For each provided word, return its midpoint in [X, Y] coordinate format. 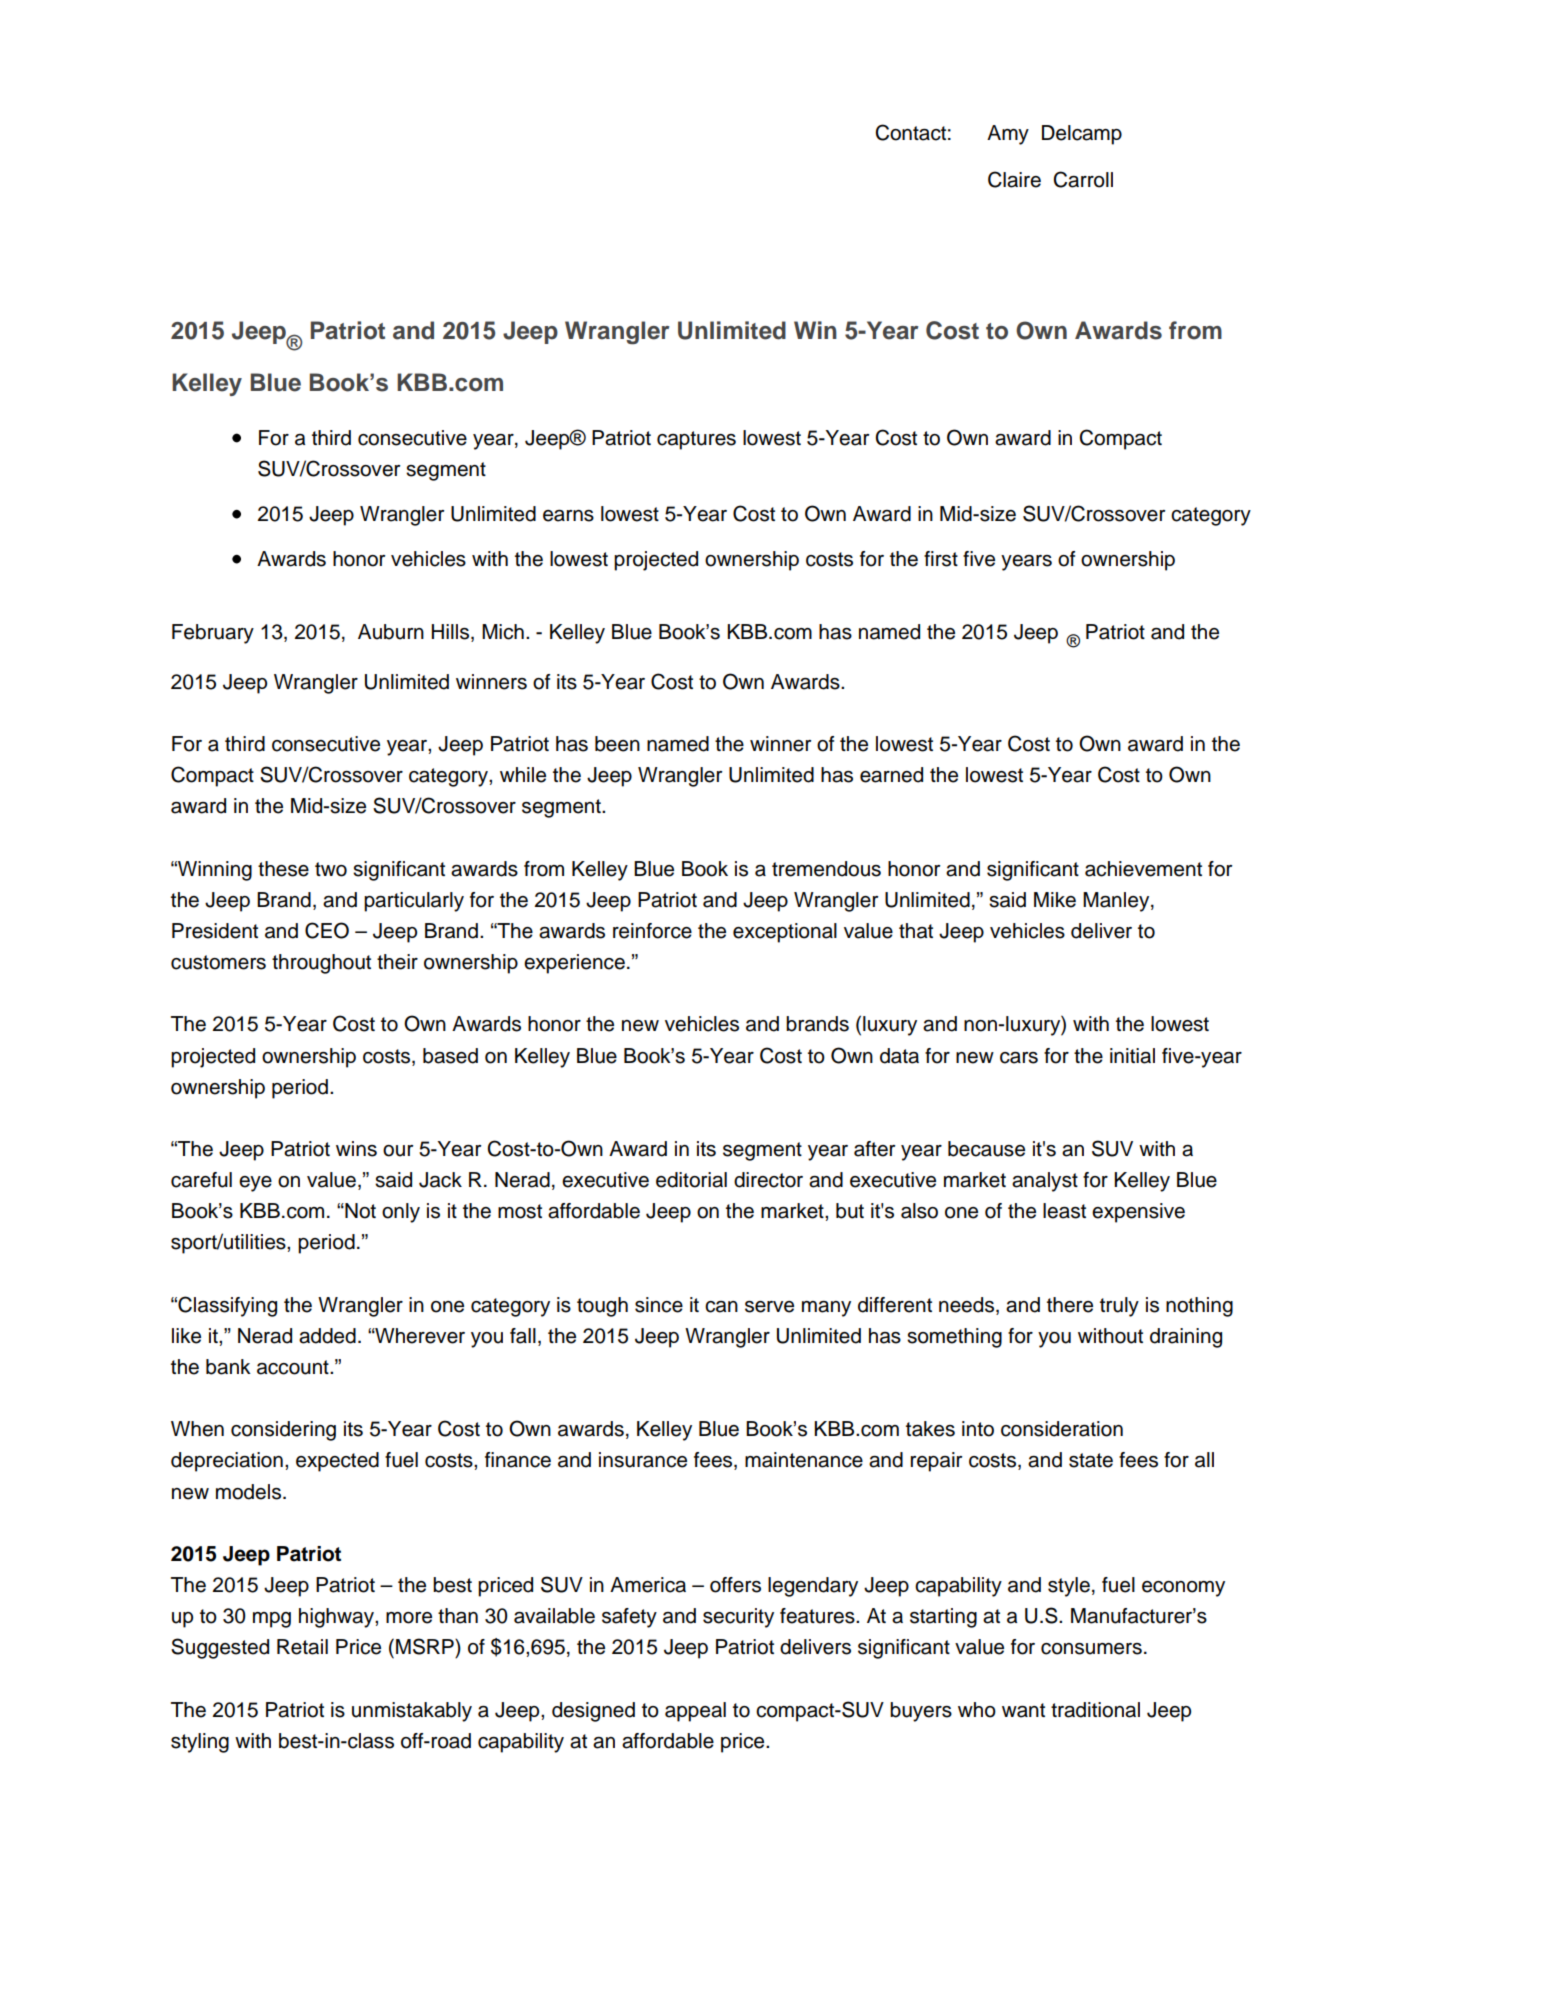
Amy [1008, 135]
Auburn [391, 632]
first [941, 559]
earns [568, 516]
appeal [695, 1712]
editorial [691, 1180]
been [617, 744]
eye [255, 1184]
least [1064, 1211]
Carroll [1083, 179]
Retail [302, 1647]
